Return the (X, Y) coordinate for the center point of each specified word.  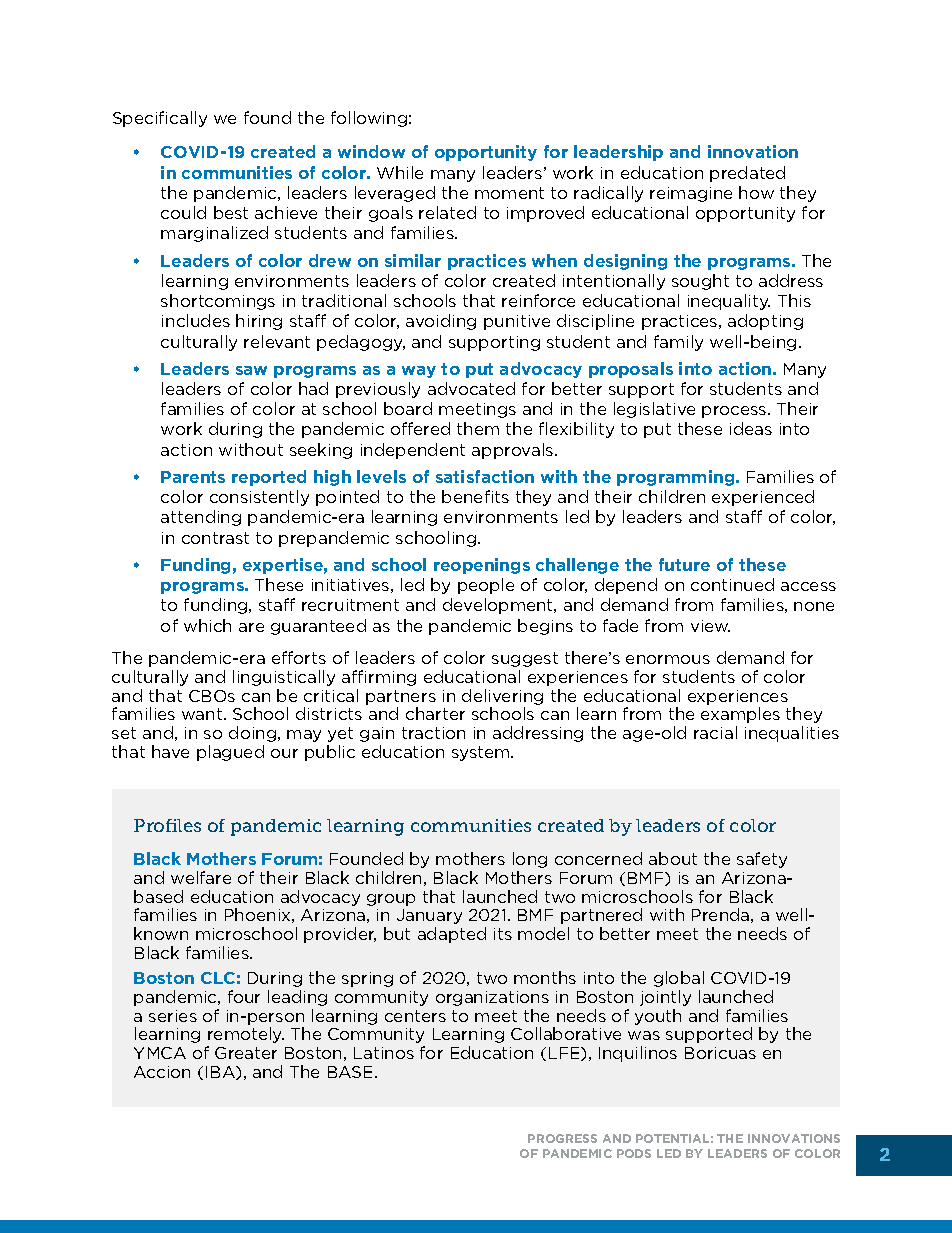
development (499, 606)
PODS (634, 1153)
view (710, 626)
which (207, 625)
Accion (162, 1072)
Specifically (160, 119)
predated (747, 174)
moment (509, 193)
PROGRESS (562, 1138)
